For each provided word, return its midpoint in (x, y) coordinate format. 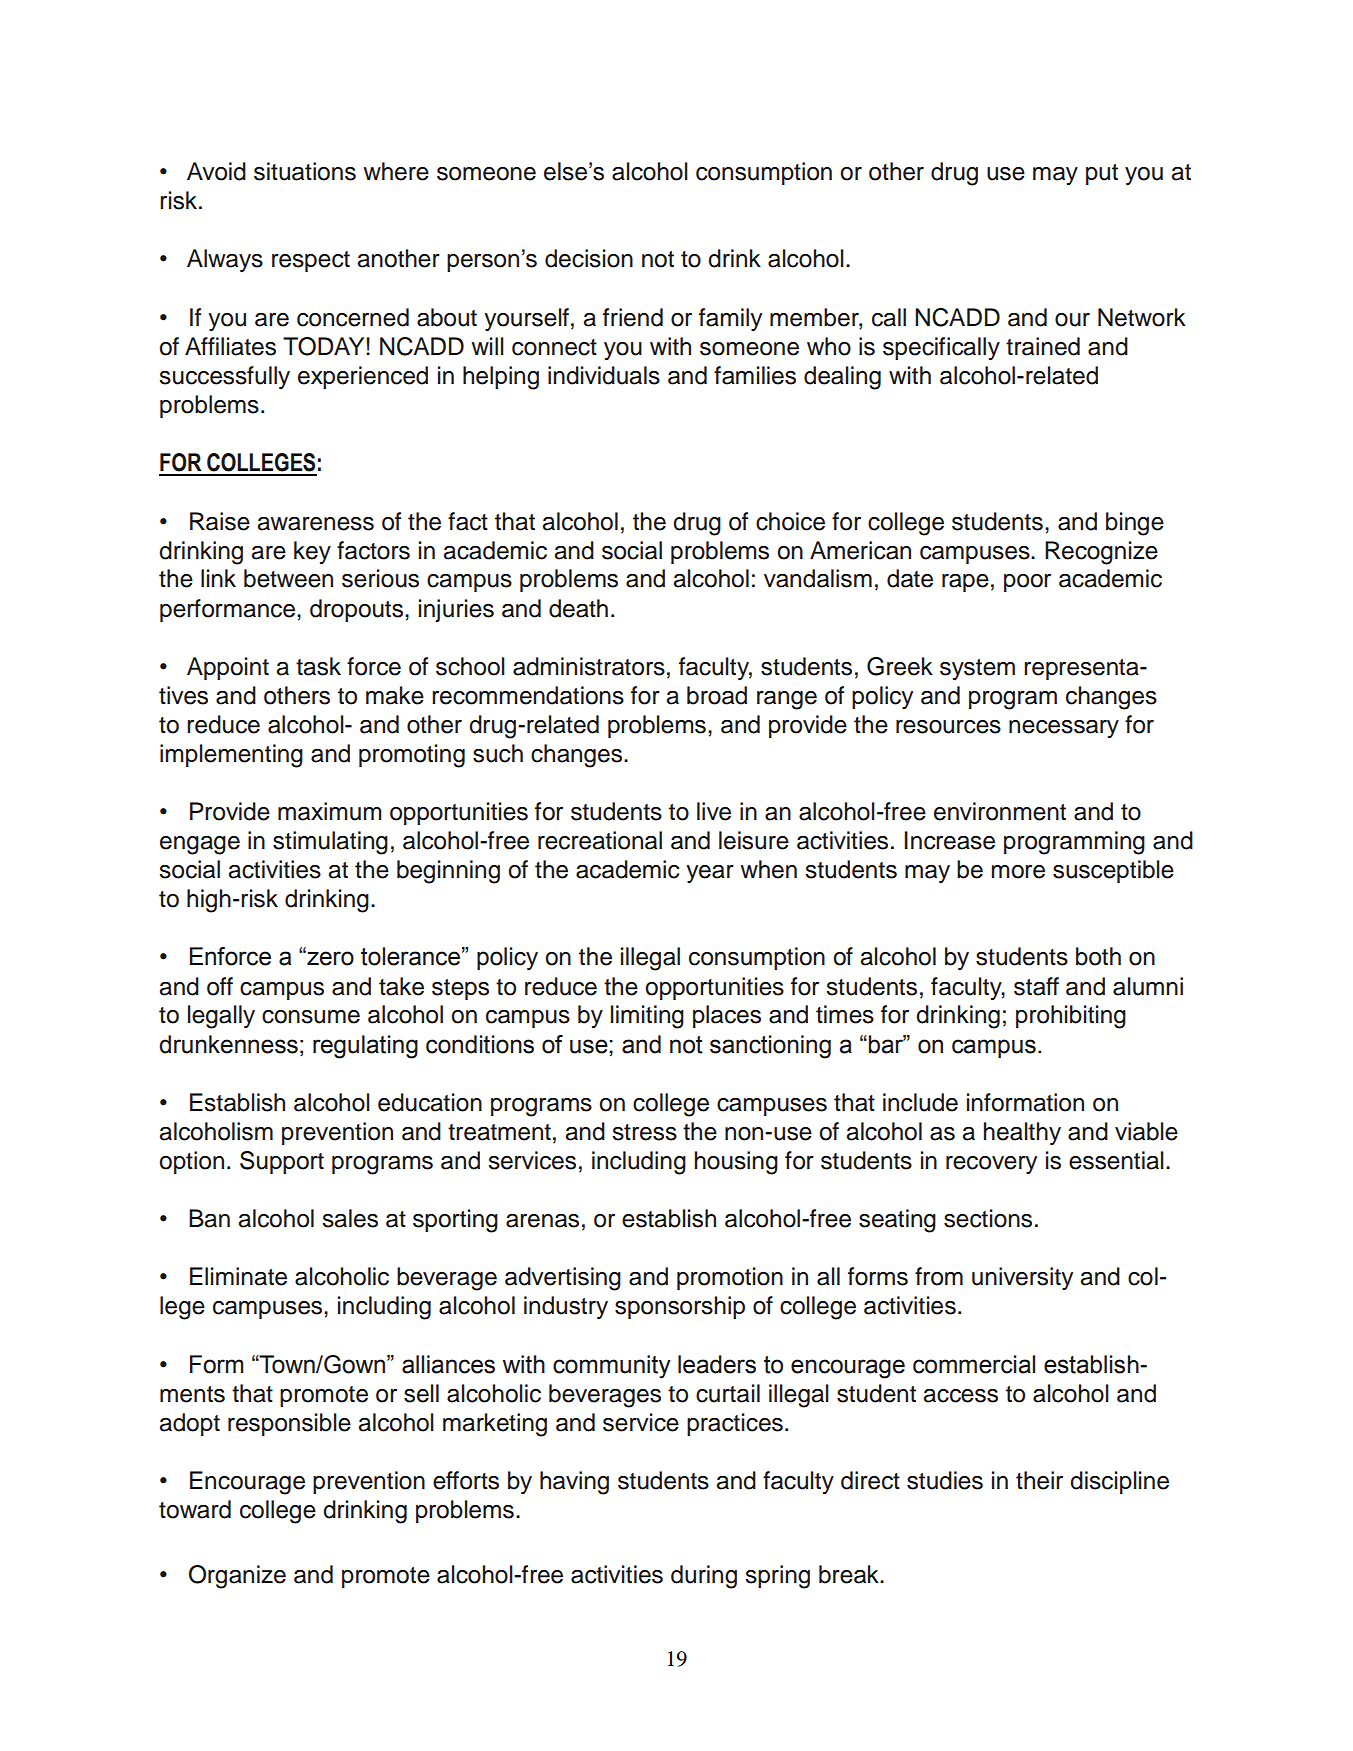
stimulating (330, 843)
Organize (237, 1577)
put (1102, 174)
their (1039, 1480)
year (710, 874)
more (1018, 872)
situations (305, 171)
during (704, 1577)
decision (589, 258)
